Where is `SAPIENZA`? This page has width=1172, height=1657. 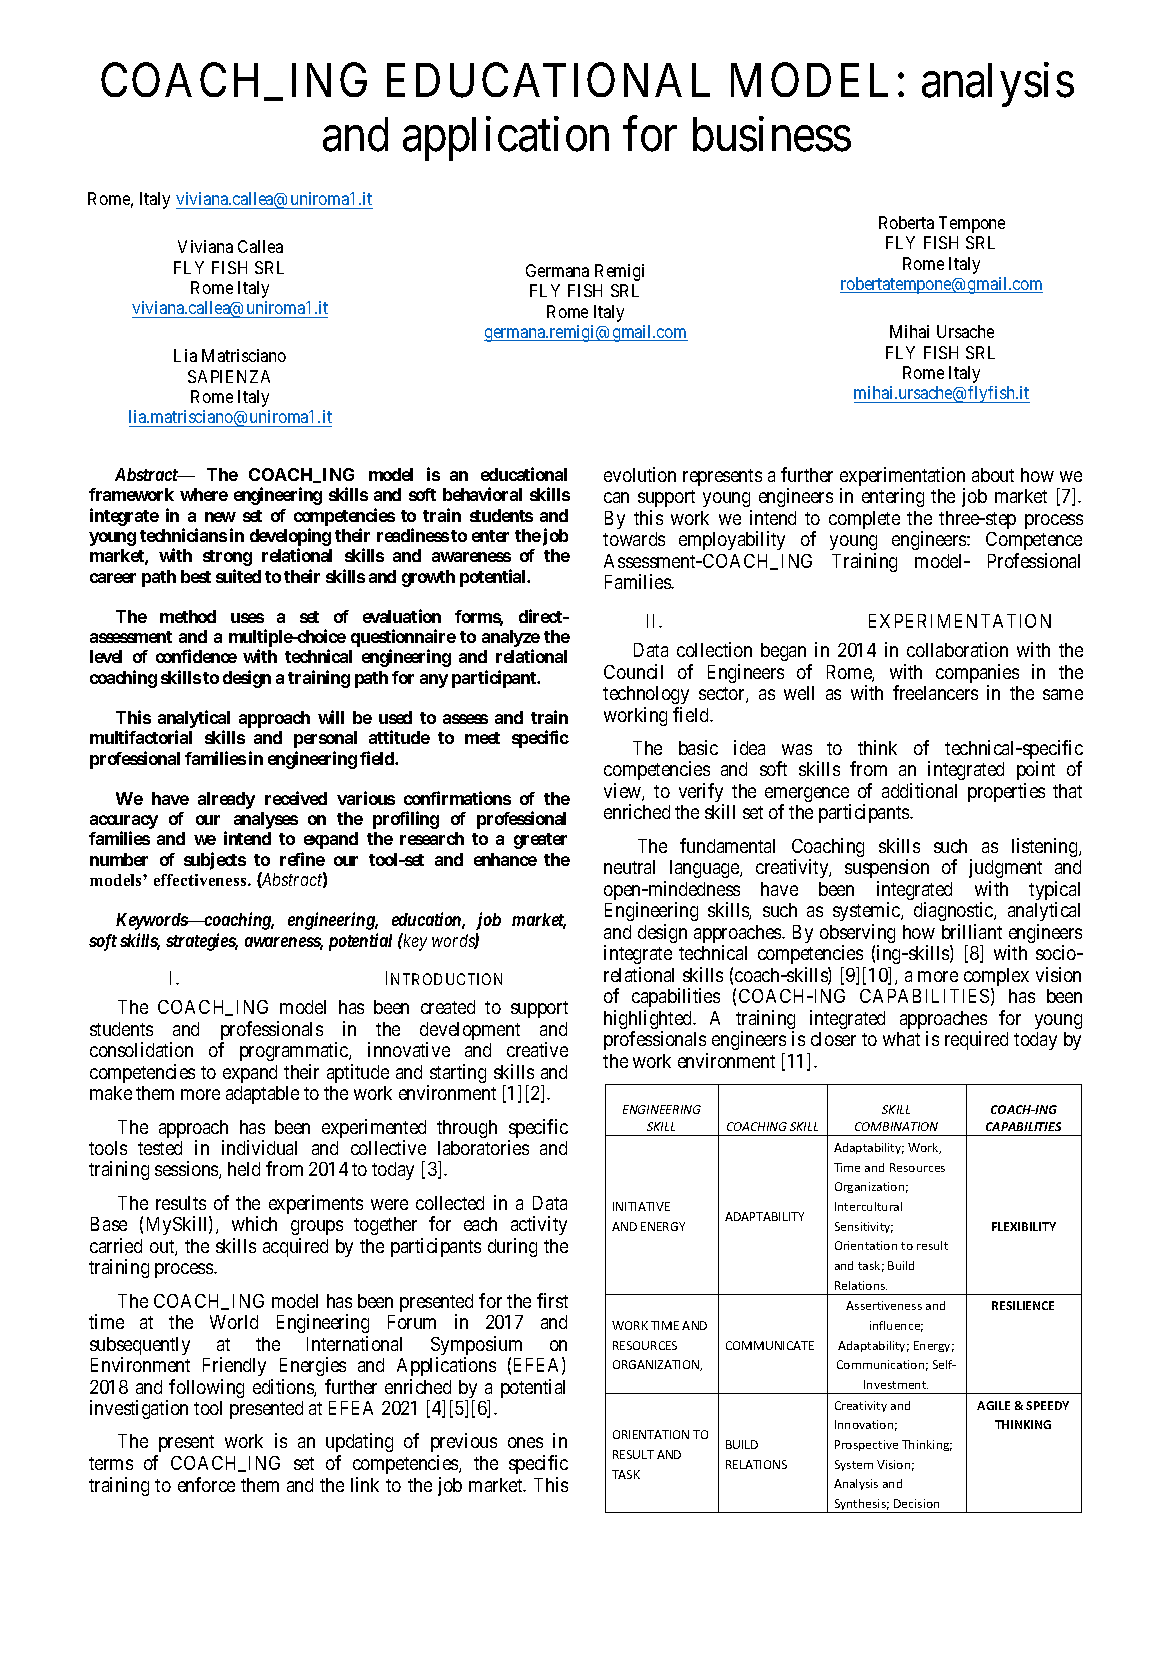
SAPIENZA is located at coordinates (229, 376).
